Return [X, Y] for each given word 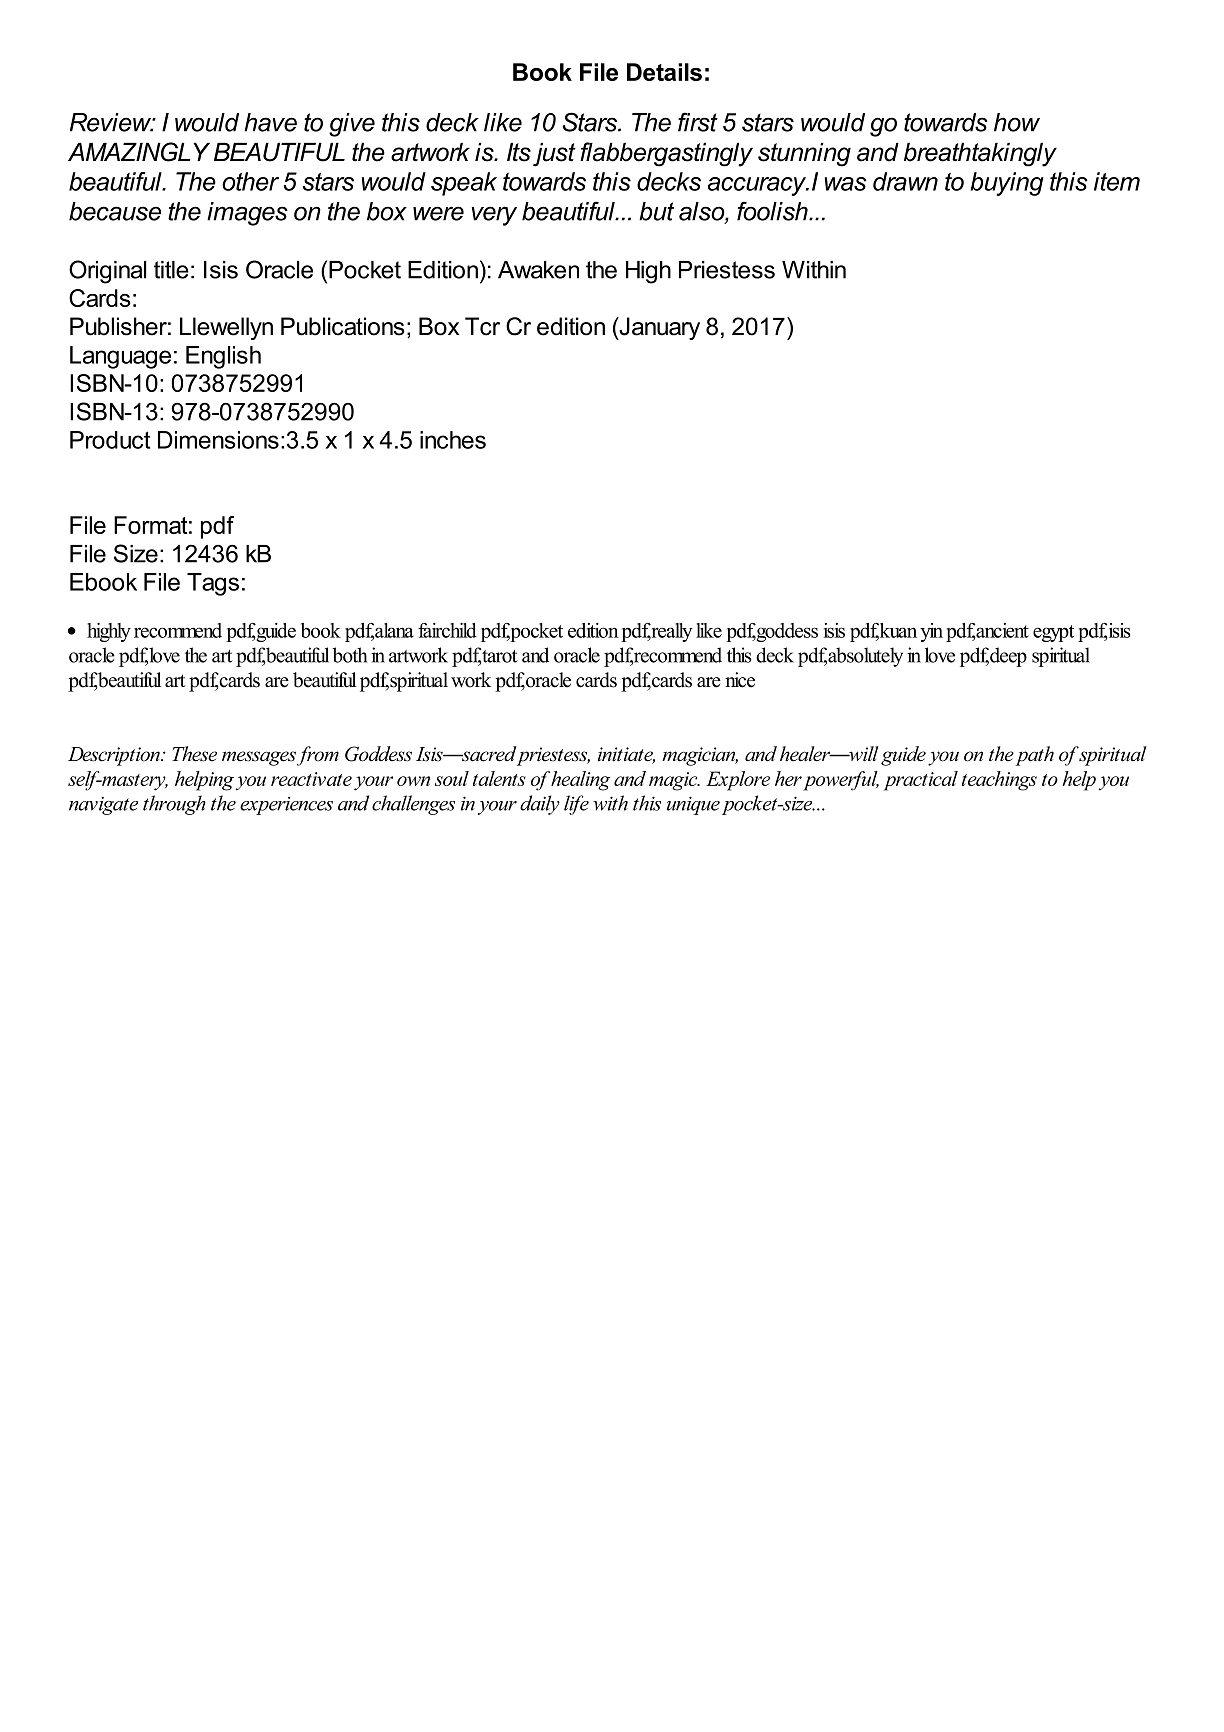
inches [453, 440]
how [1017, 122]
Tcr [482, 326]
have [270, 122]
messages [259, 758]
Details [664, 72]
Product [110, 440]
